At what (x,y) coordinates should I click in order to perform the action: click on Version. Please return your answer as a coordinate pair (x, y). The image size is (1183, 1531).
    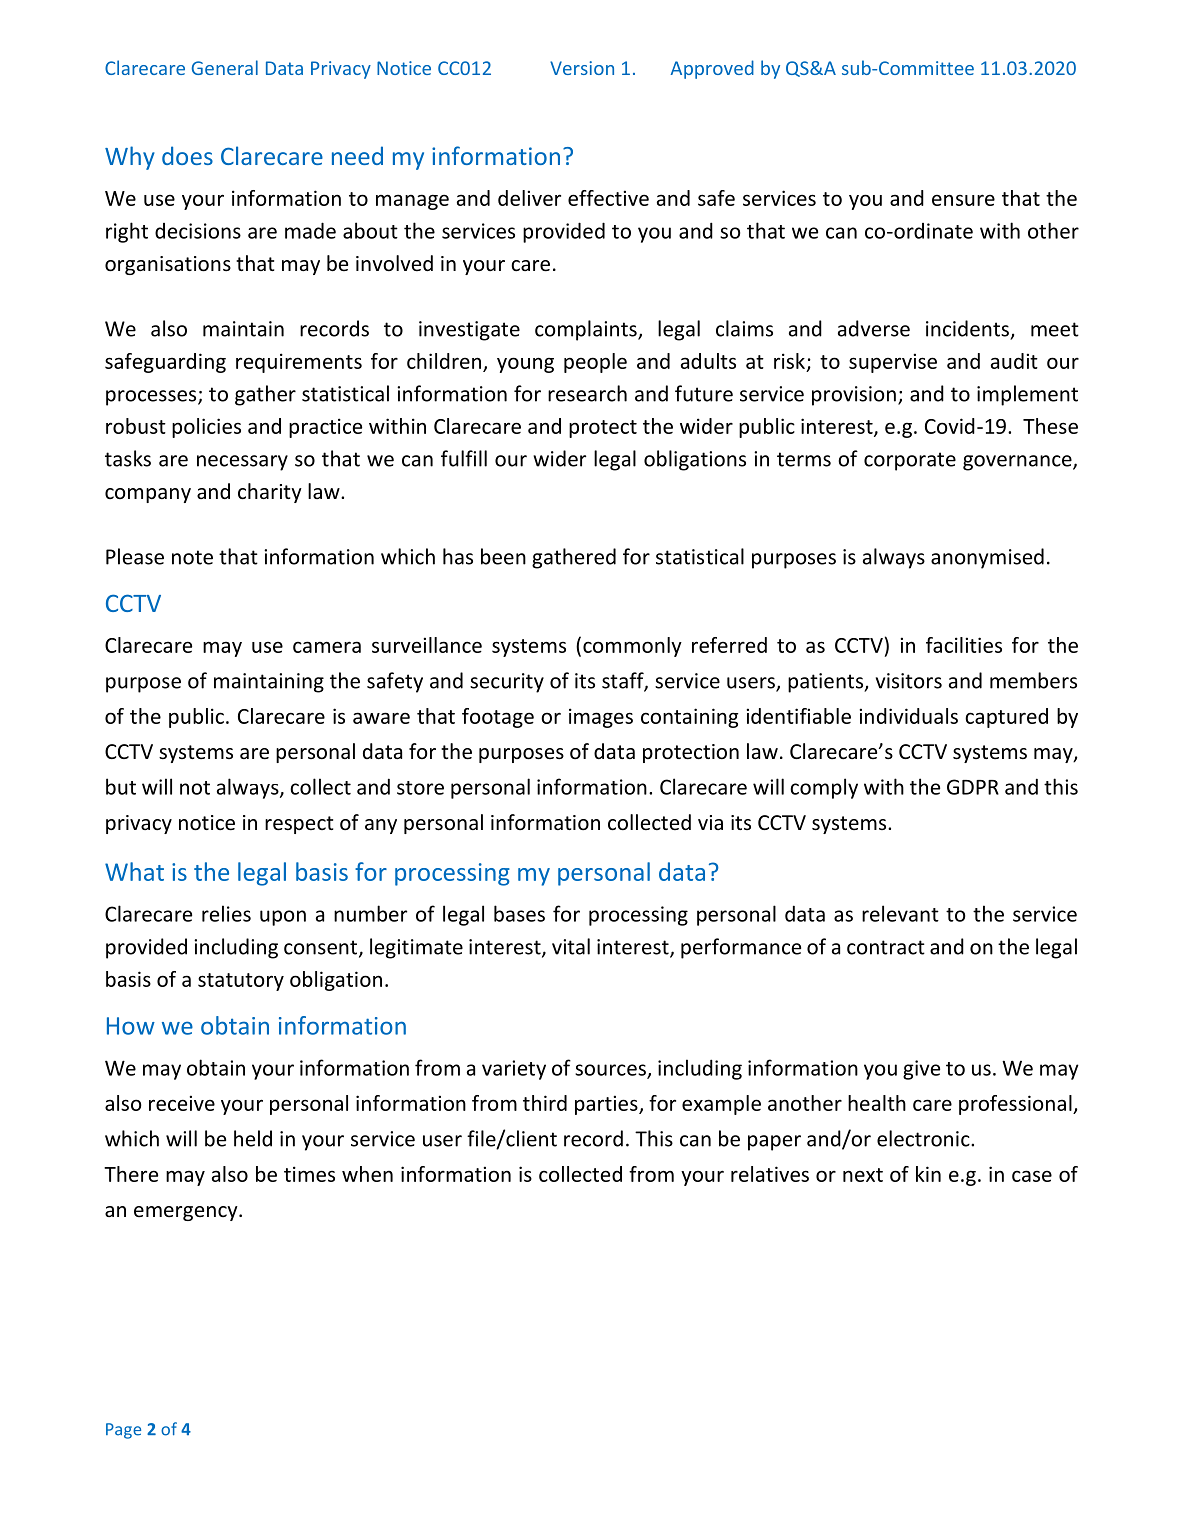
    Looking at the image, I should click on (582, 68).
